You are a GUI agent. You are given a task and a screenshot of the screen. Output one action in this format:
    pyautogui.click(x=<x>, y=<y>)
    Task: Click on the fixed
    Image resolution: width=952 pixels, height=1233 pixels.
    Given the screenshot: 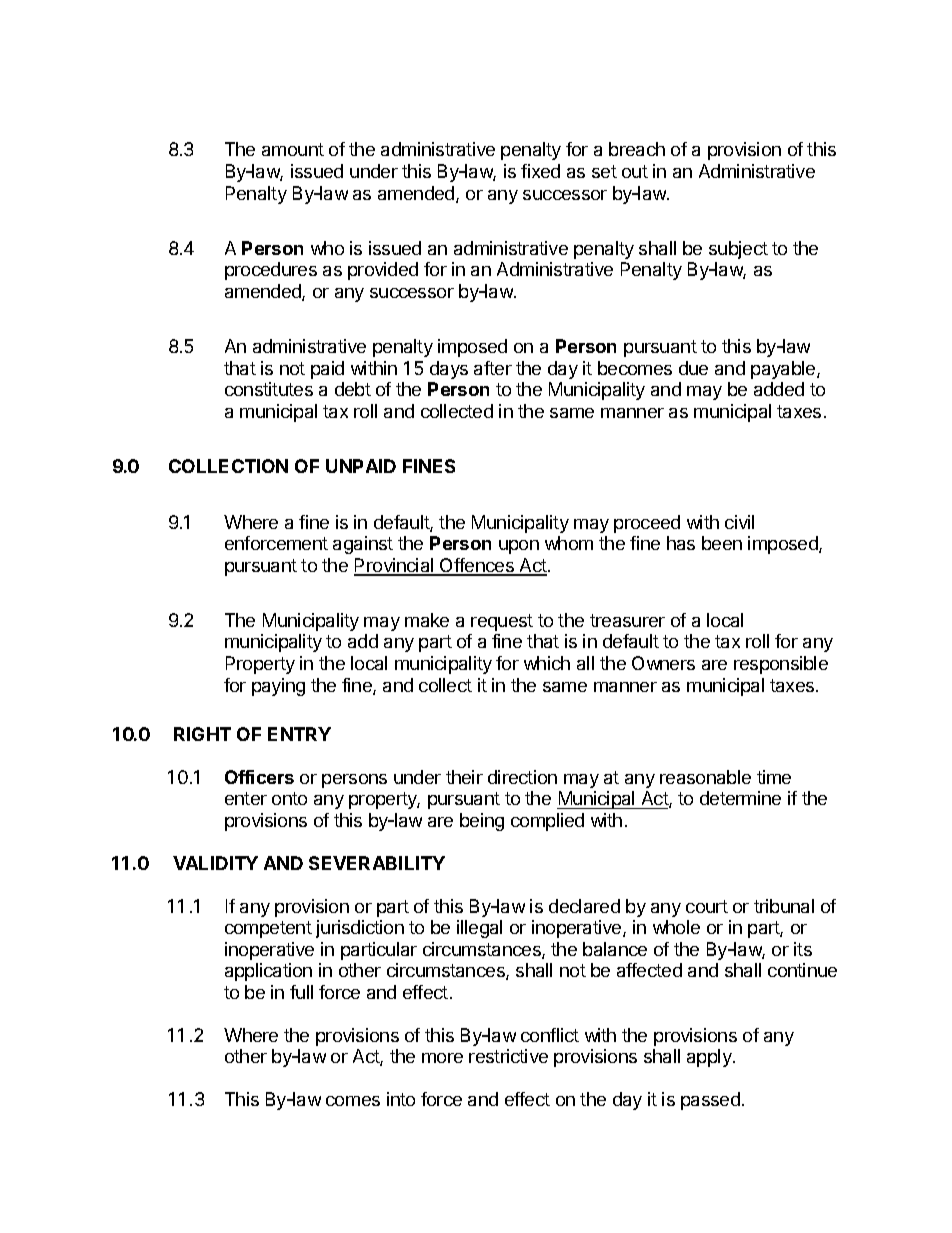 What is the action you would take?
    pyautogui.click(x=540, y=171)
